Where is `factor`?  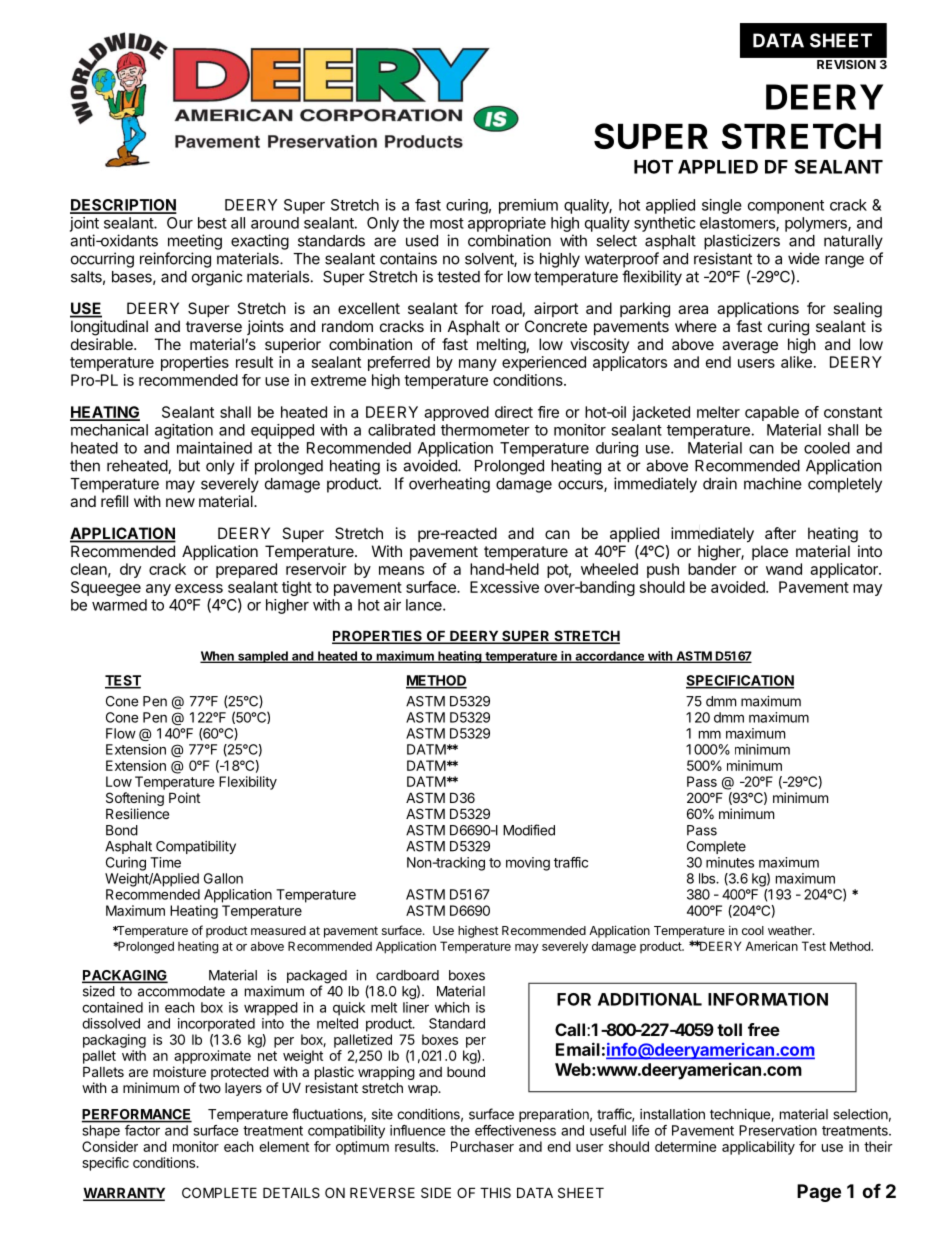 factor is located at coordinates (142, 1130).
